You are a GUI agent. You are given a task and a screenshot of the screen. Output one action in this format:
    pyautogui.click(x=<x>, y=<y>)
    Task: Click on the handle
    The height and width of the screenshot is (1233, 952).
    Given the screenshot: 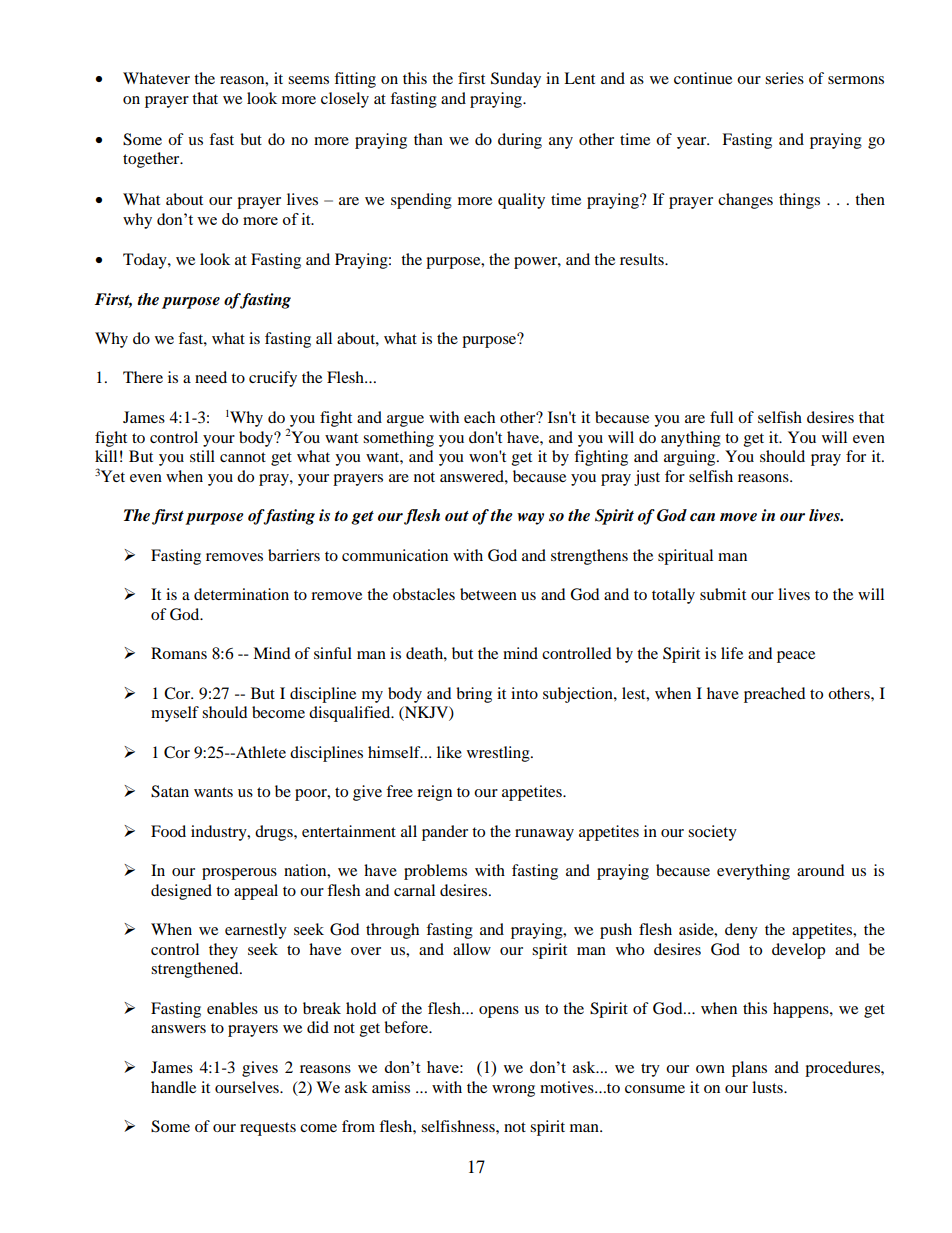 What is the action you would take?
    pyautogui.click(x=173, y=1087)
